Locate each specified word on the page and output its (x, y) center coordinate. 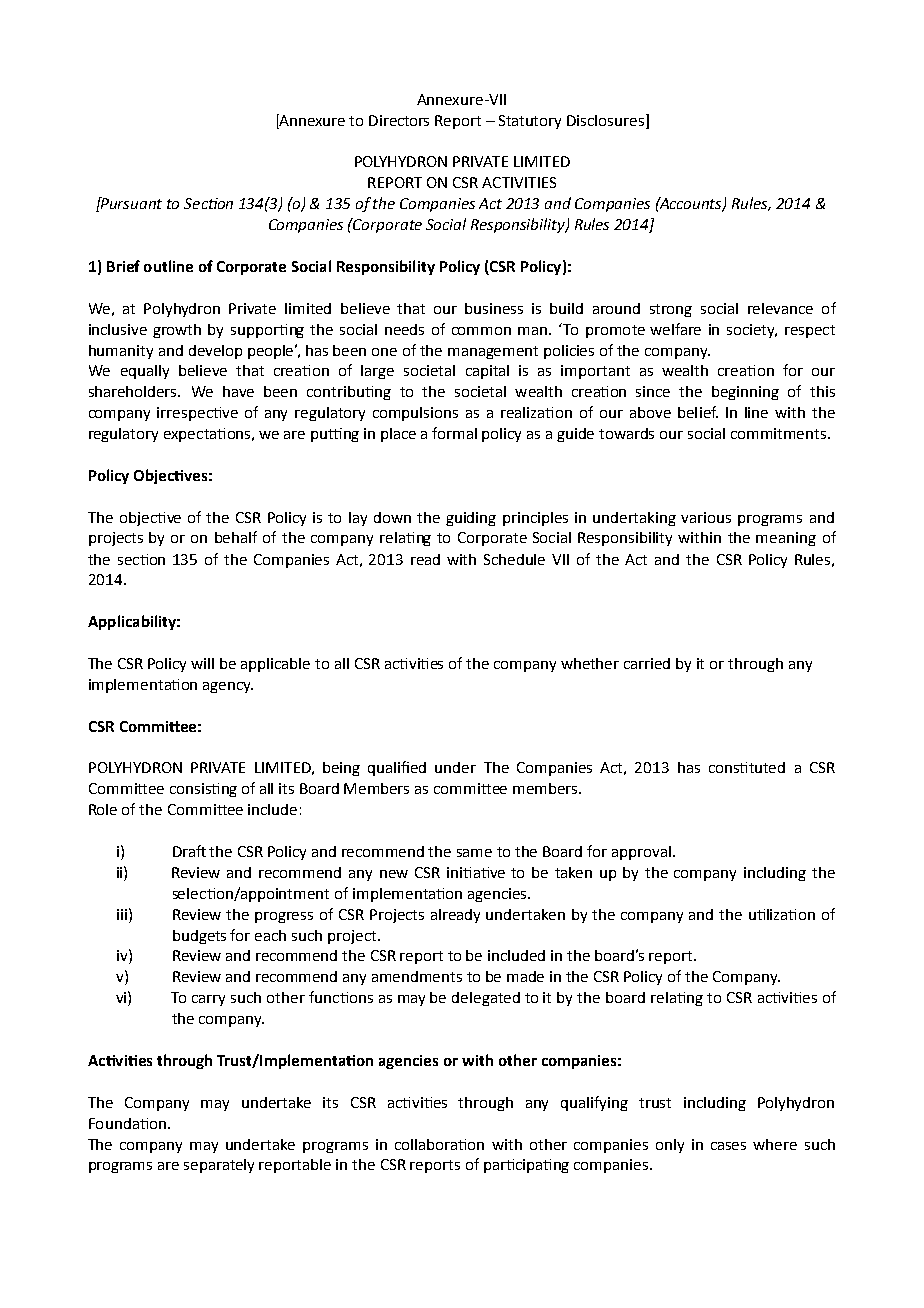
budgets (199, 937)
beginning (745, 393)
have (238, 391)
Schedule (514, 559)
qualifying (594, 1103)
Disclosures (605, 120)
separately (219, 1166)
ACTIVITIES (519, 182)
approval (641, 853)
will (202, 663)
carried (647, 663)
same (474, 853)
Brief (123, 266)
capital (487, 372)
